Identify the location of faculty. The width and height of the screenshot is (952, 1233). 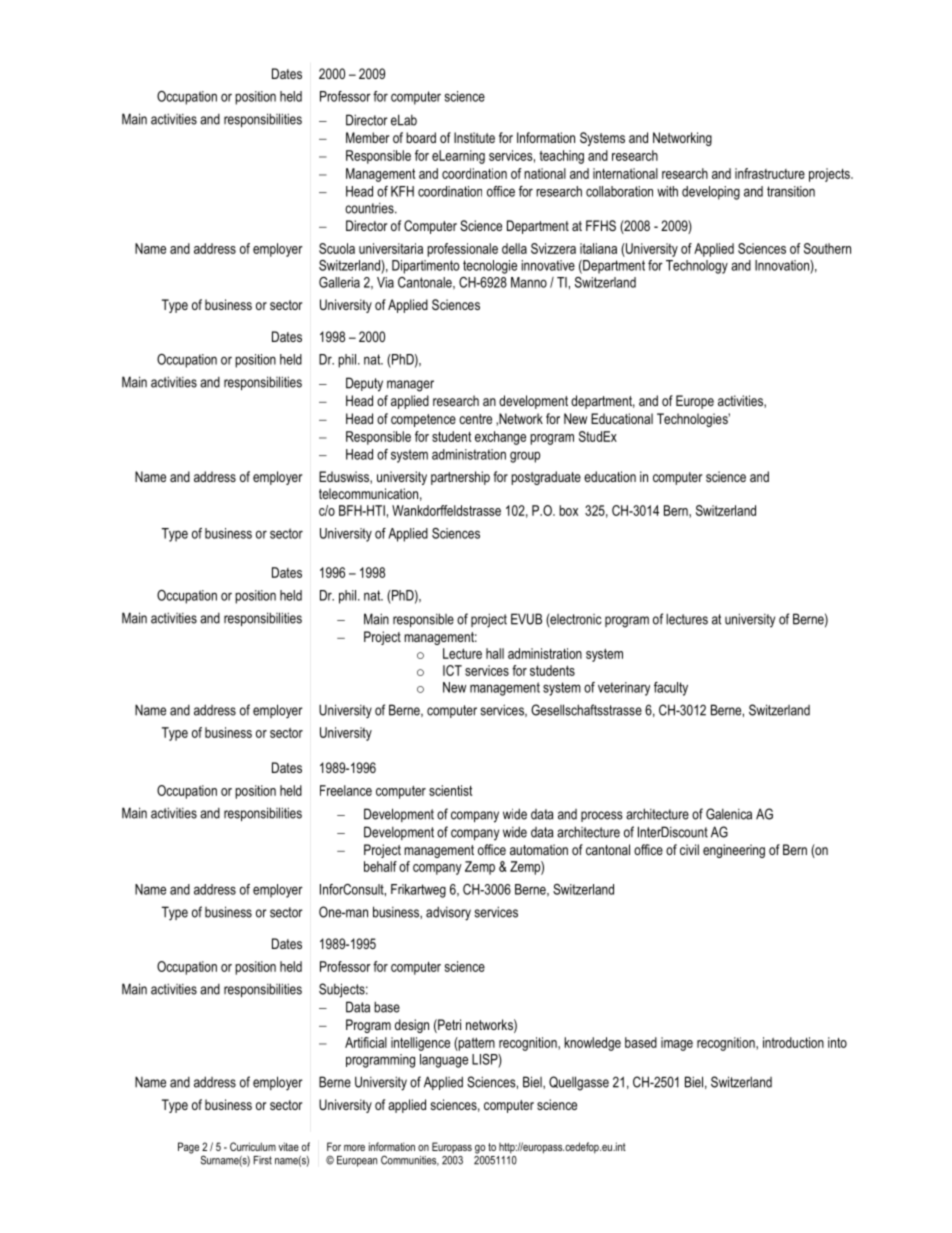
(671, 689).
